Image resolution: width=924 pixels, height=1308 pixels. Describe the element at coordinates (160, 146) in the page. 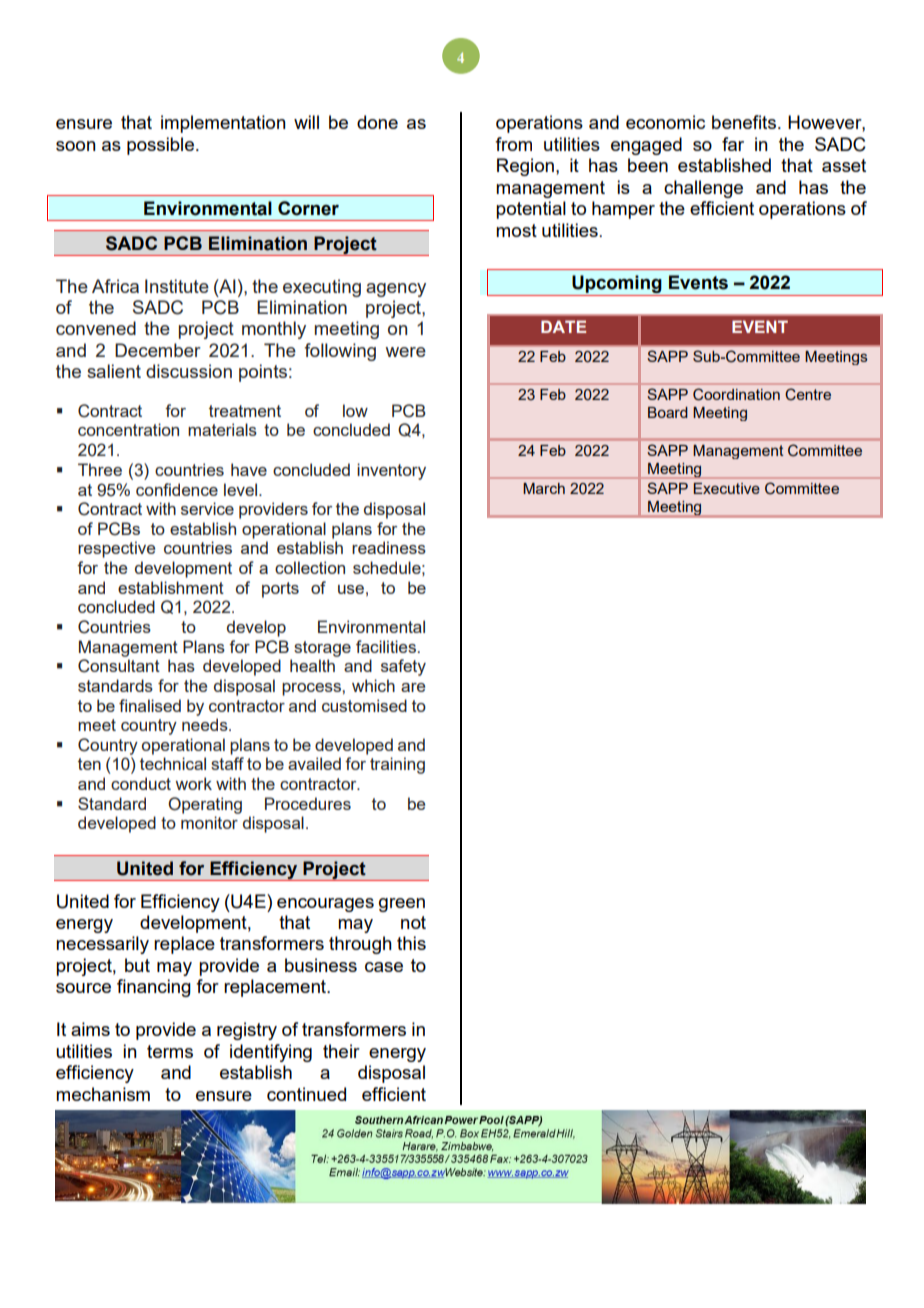

I see `possible` at that location.
